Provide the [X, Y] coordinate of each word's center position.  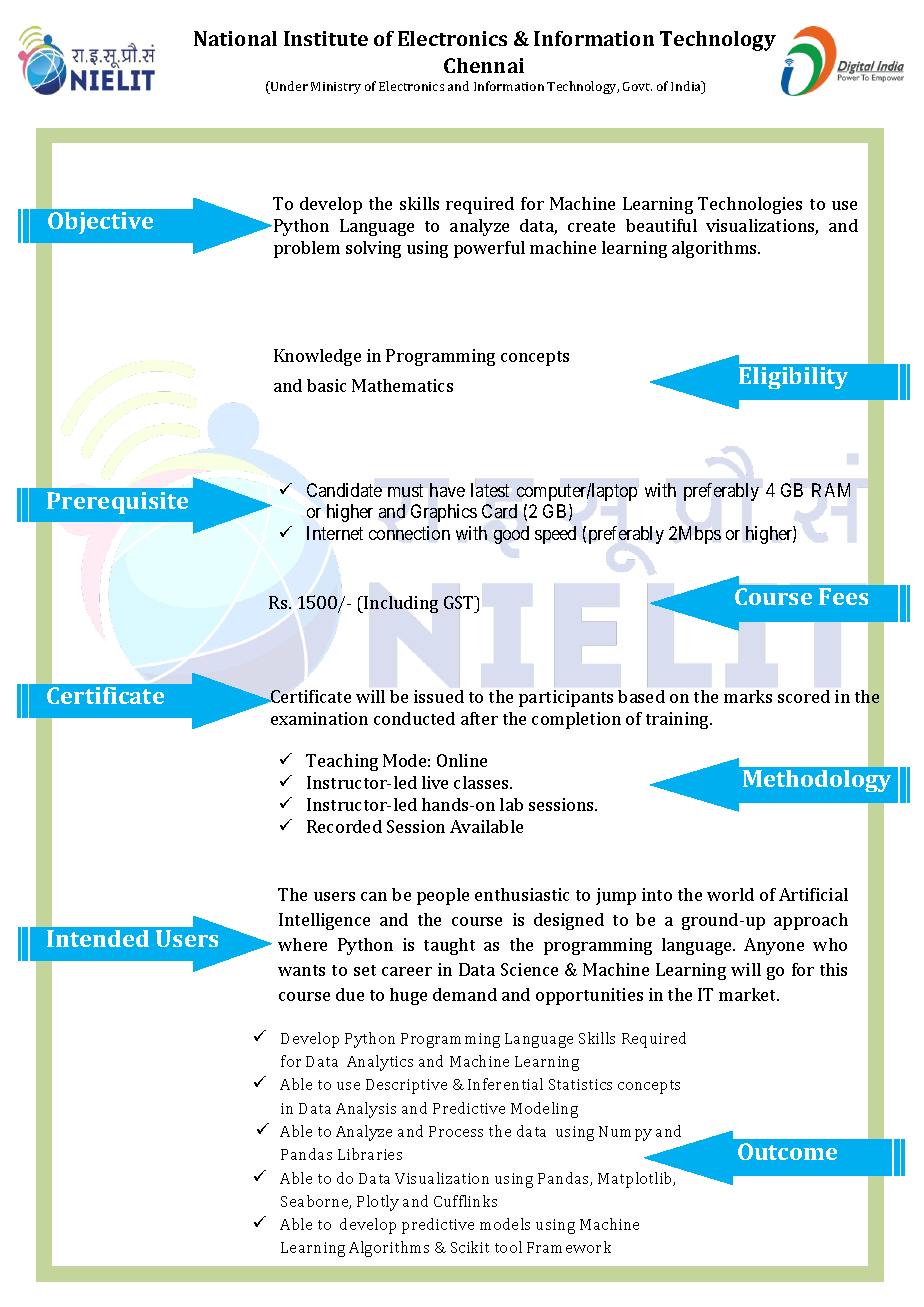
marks [748, 696]
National [235, 38]
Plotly [378, 1203]
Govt [637, 86]
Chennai [484, 65]
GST [460, 602]
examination [319, 718]
